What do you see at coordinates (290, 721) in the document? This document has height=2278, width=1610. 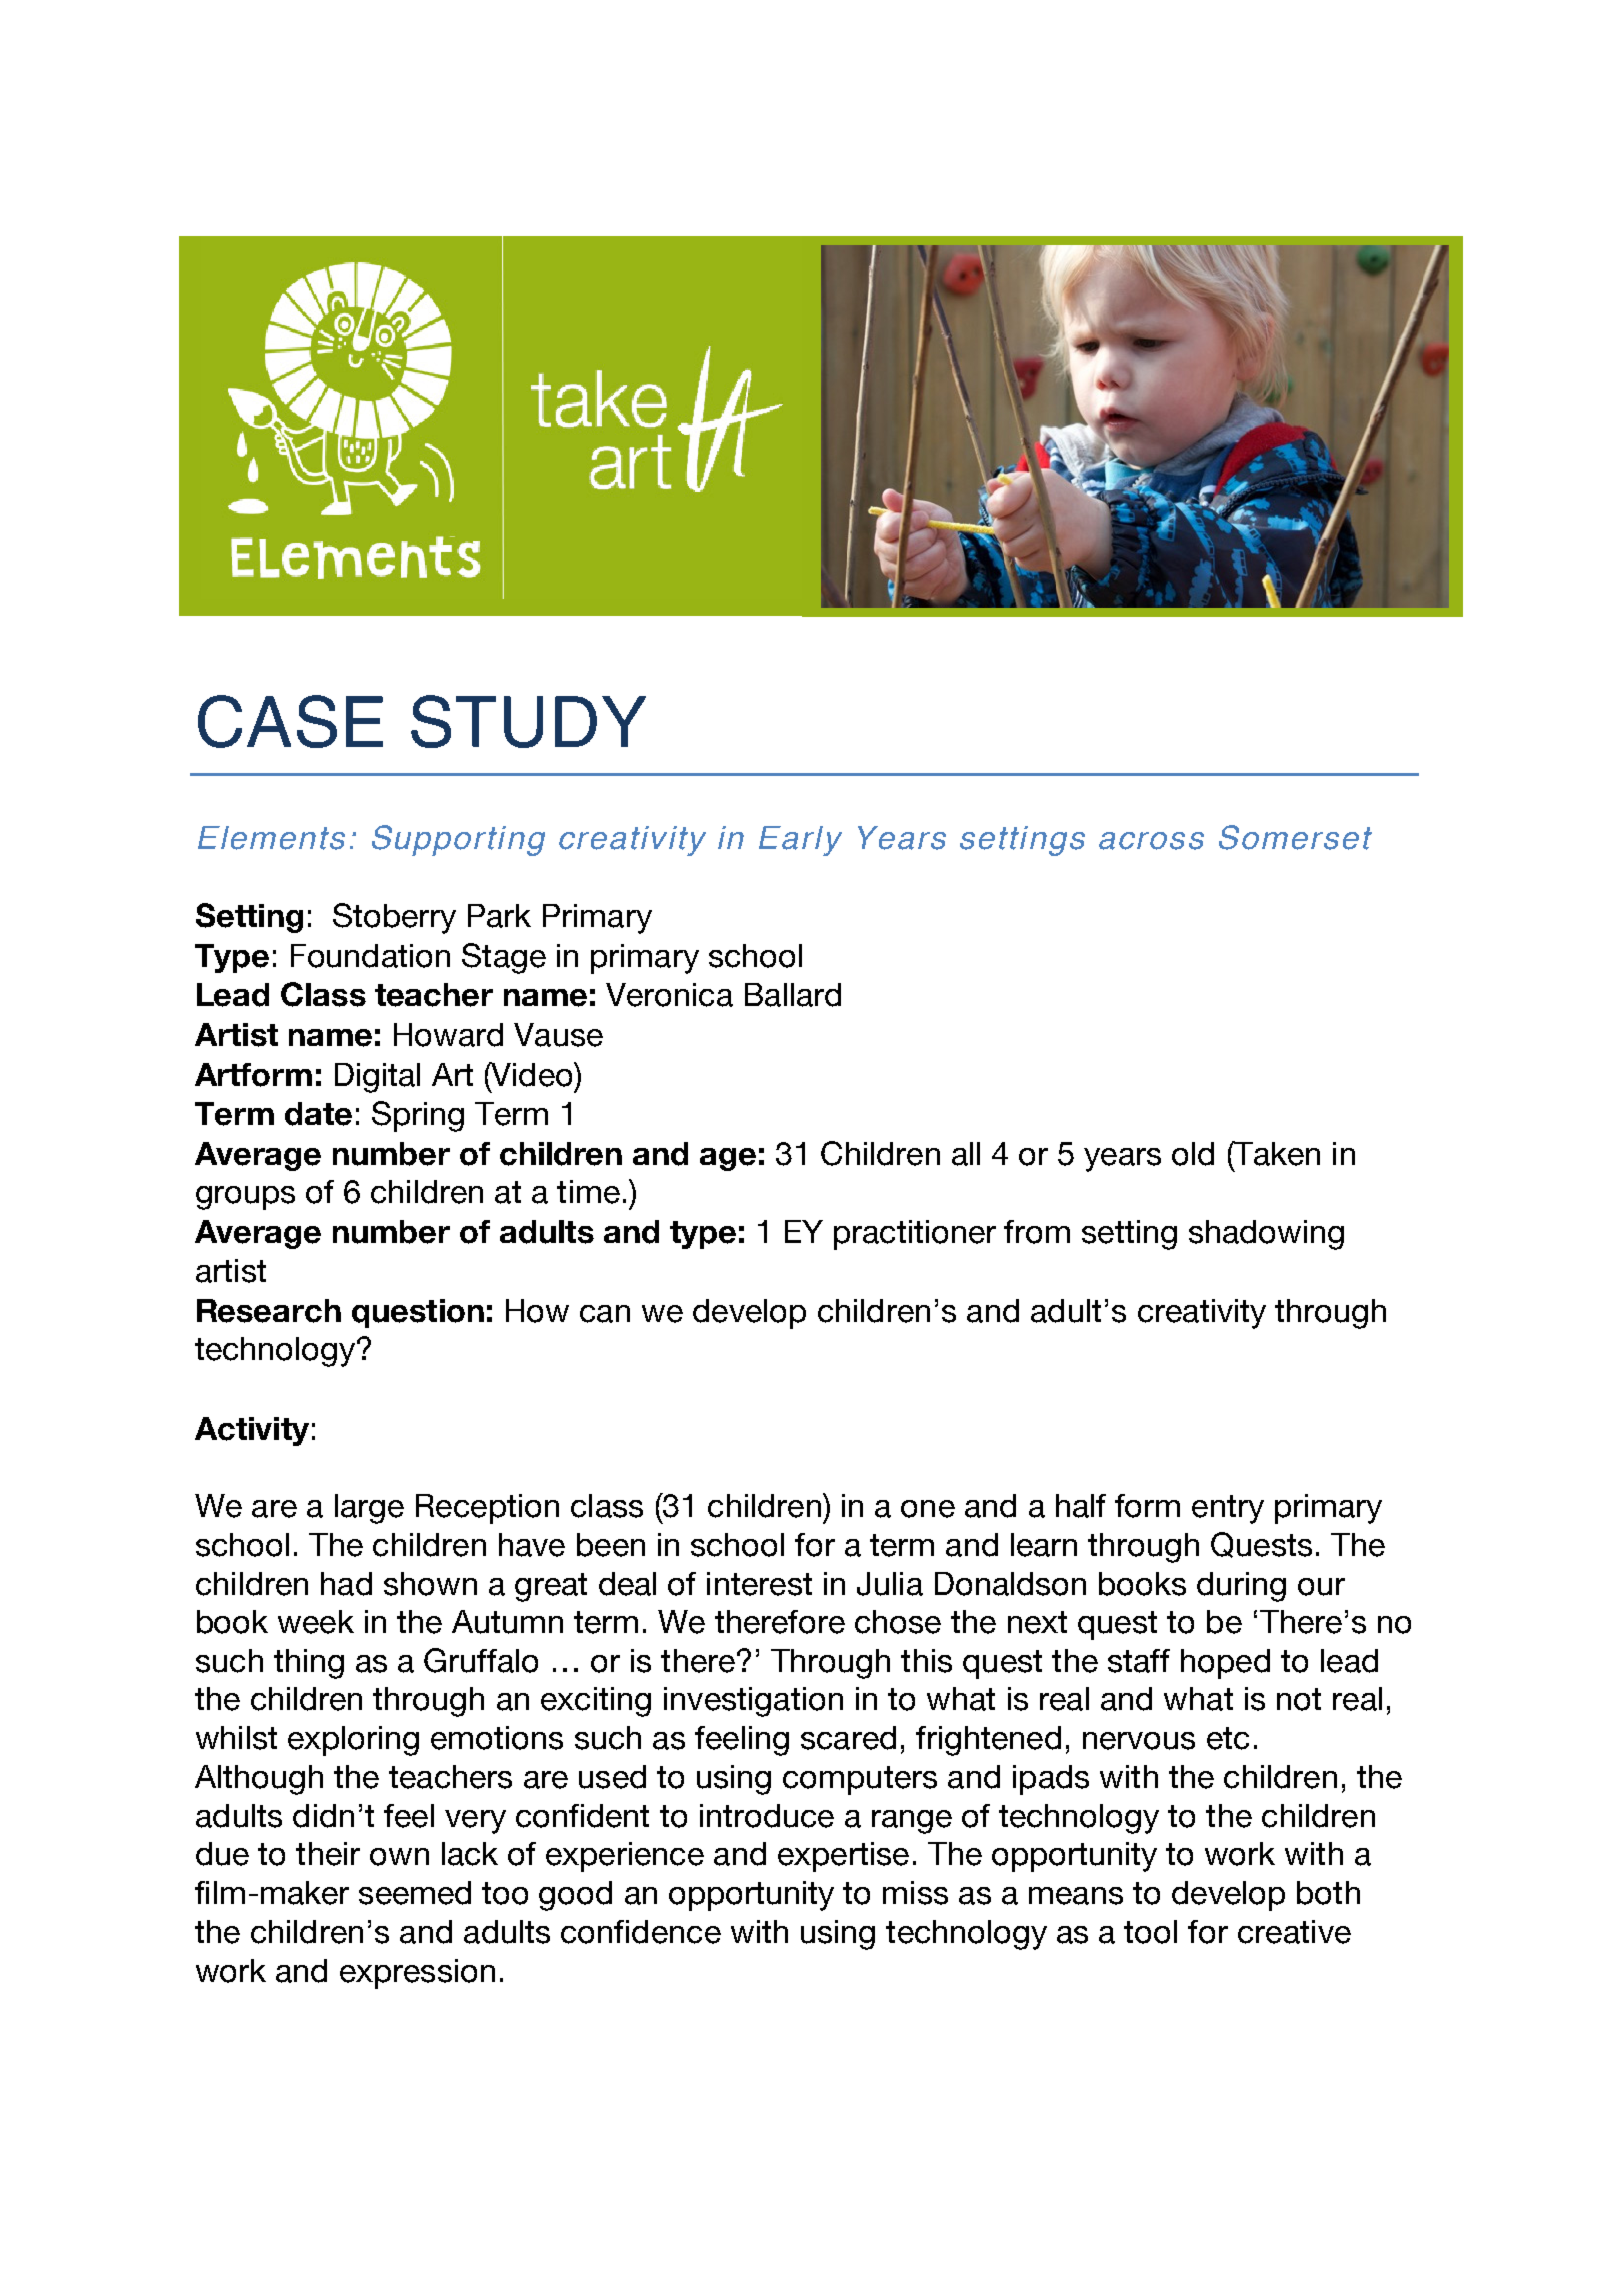 I see `CASE` at bounding box center [290, 721].
